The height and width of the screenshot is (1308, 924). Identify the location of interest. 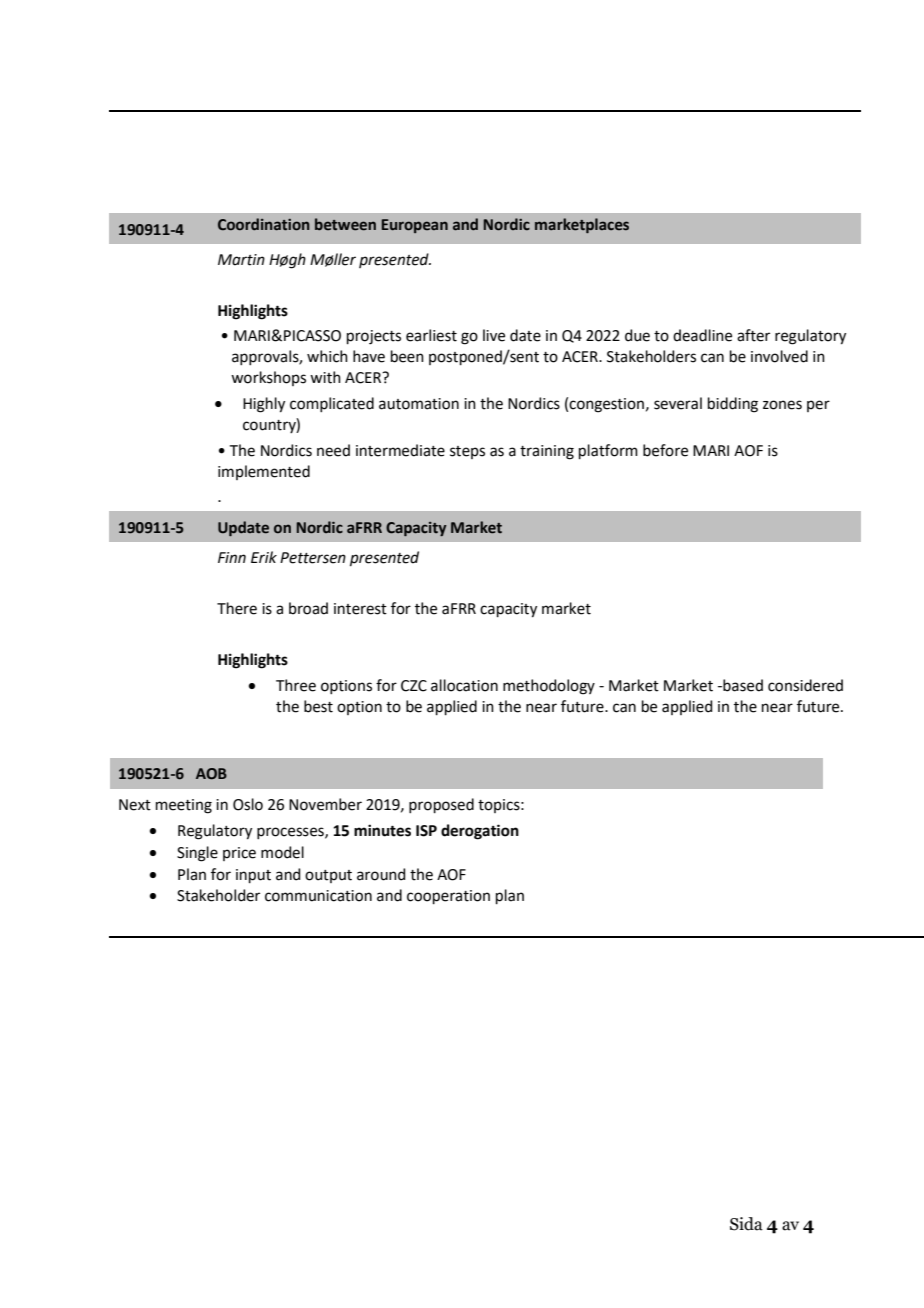
(360, 609).
